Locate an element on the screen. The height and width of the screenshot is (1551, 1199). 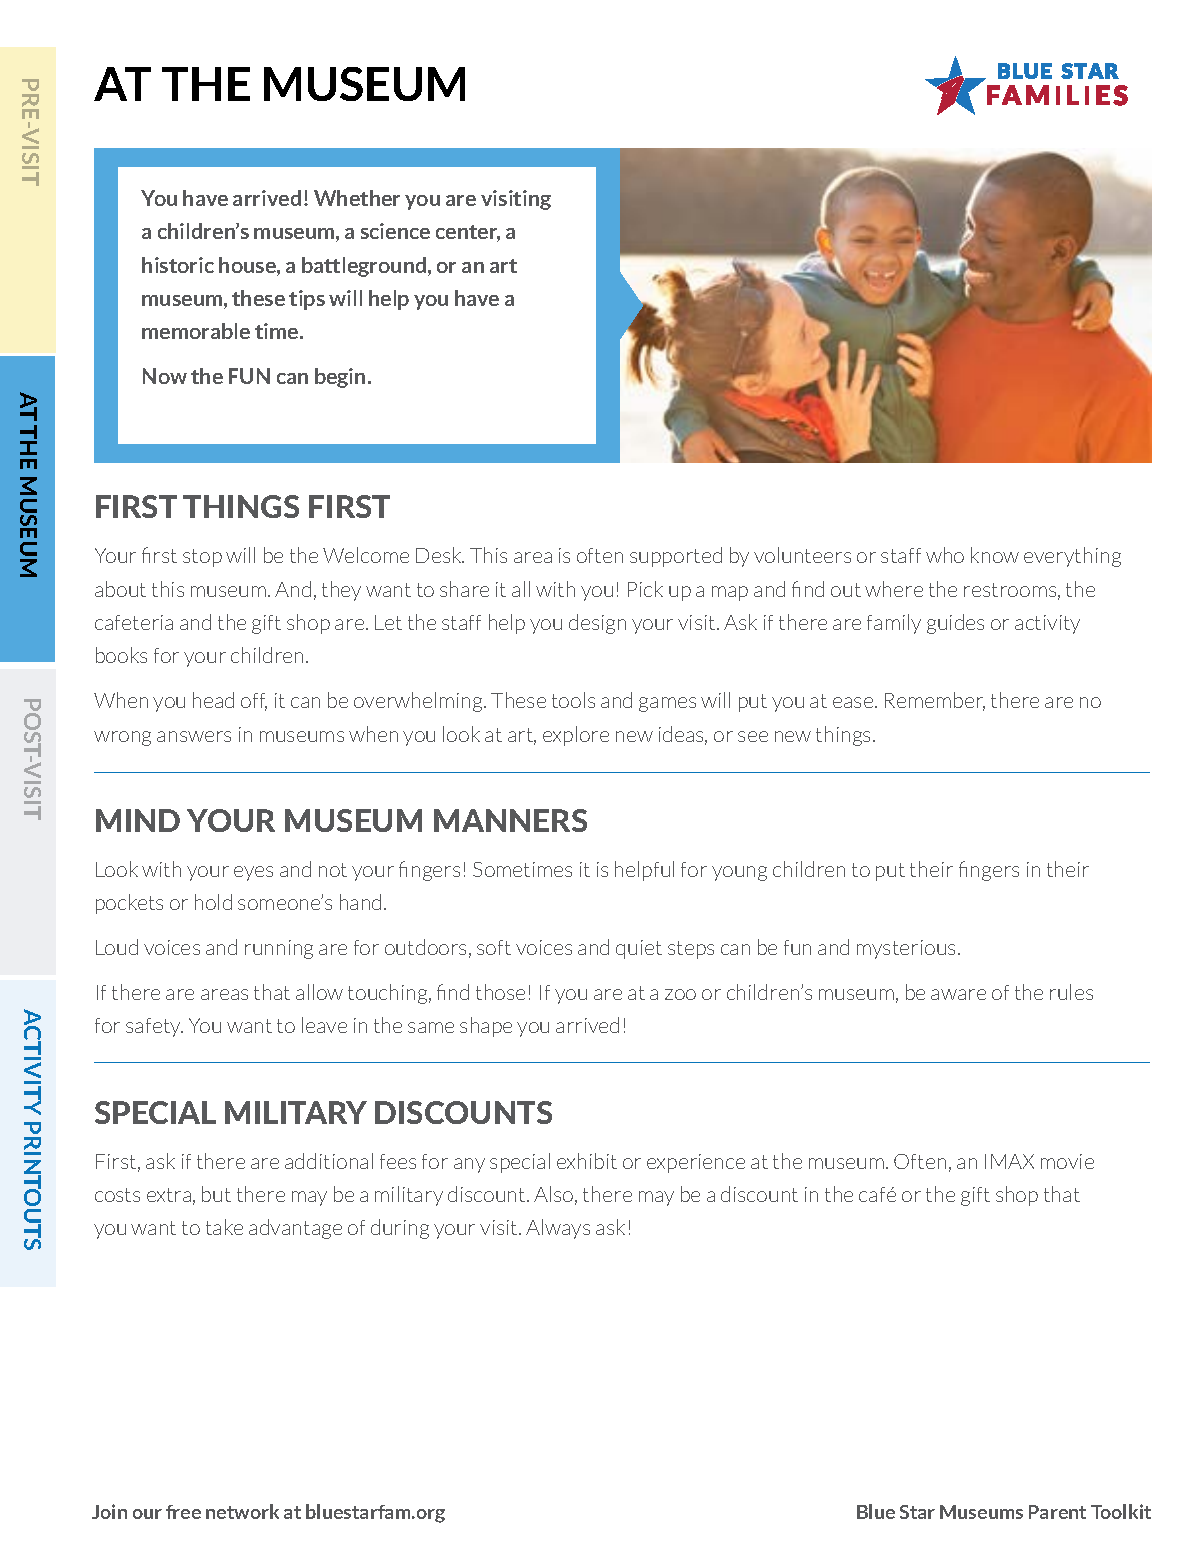
but is located at coordinates (216, 1194).
